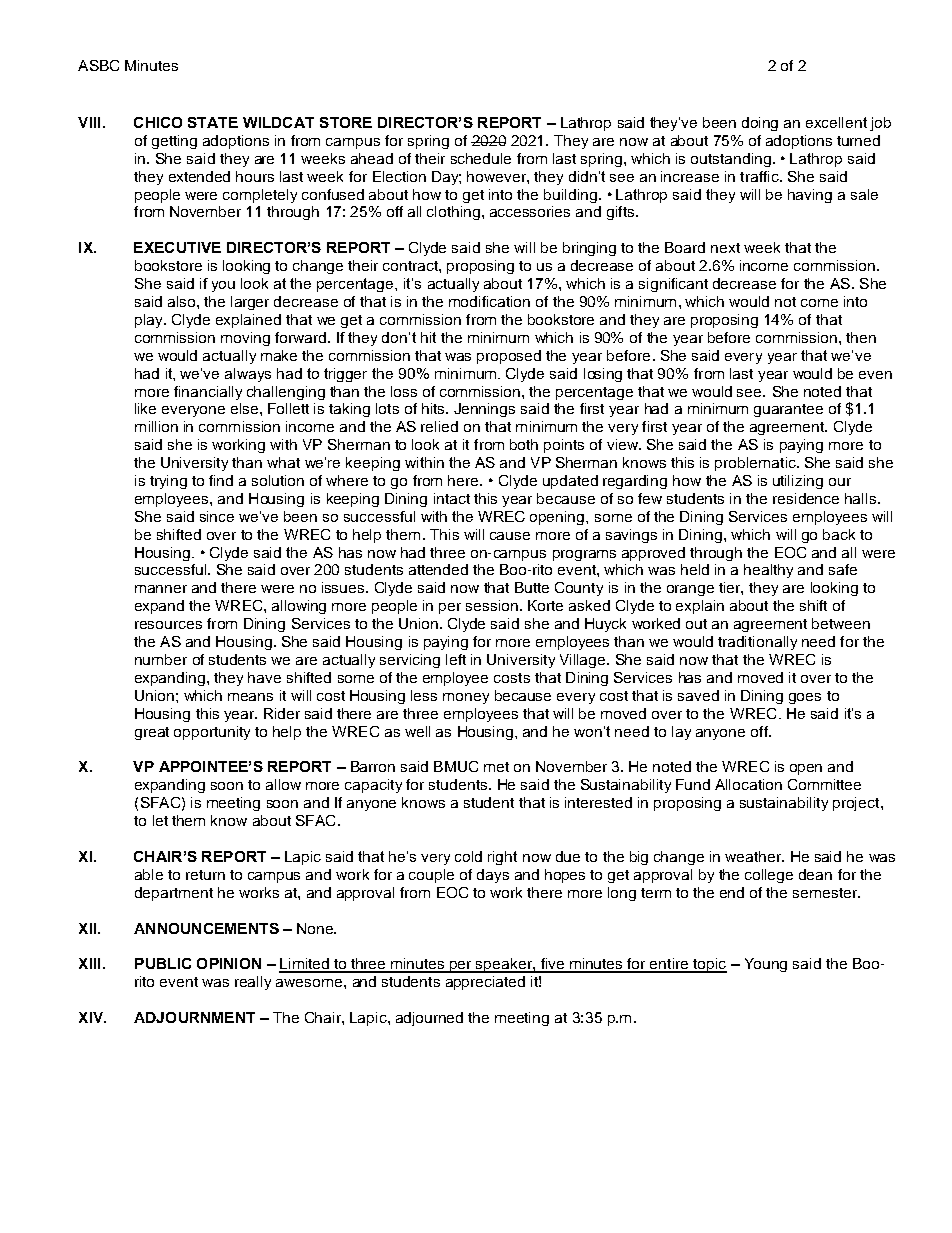 The image size is (952, 1233). I want to click on goes, so click(805, 698).
